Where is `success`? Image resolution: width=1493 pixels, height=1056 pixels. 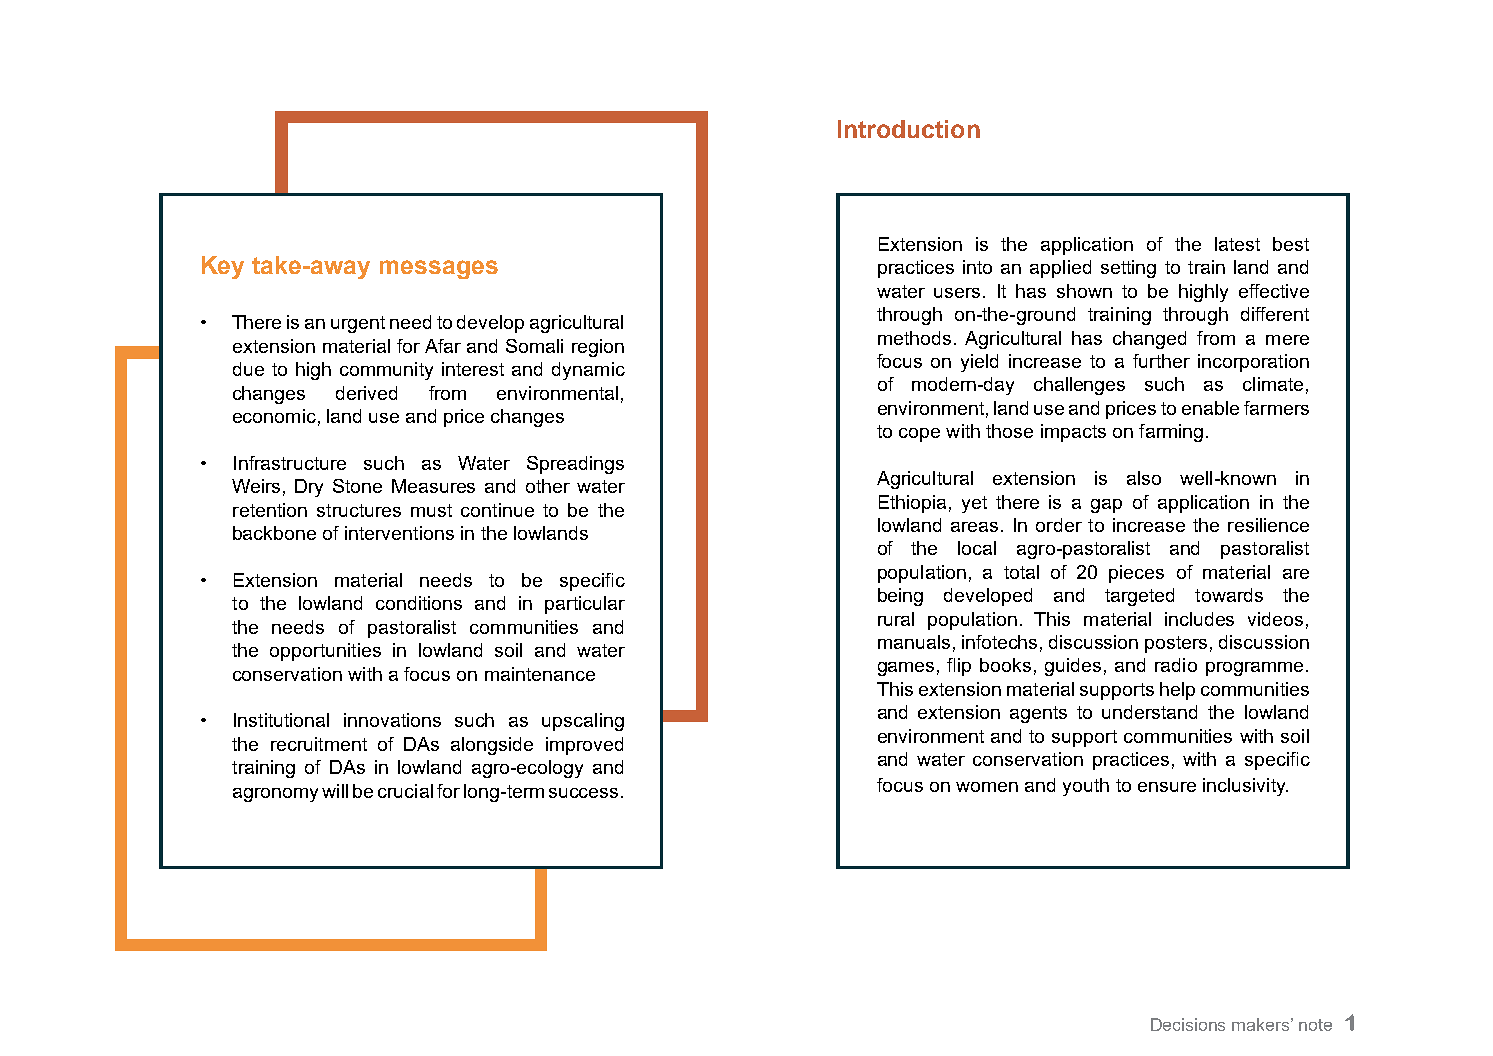 success is located at coordinates (583, 793).
